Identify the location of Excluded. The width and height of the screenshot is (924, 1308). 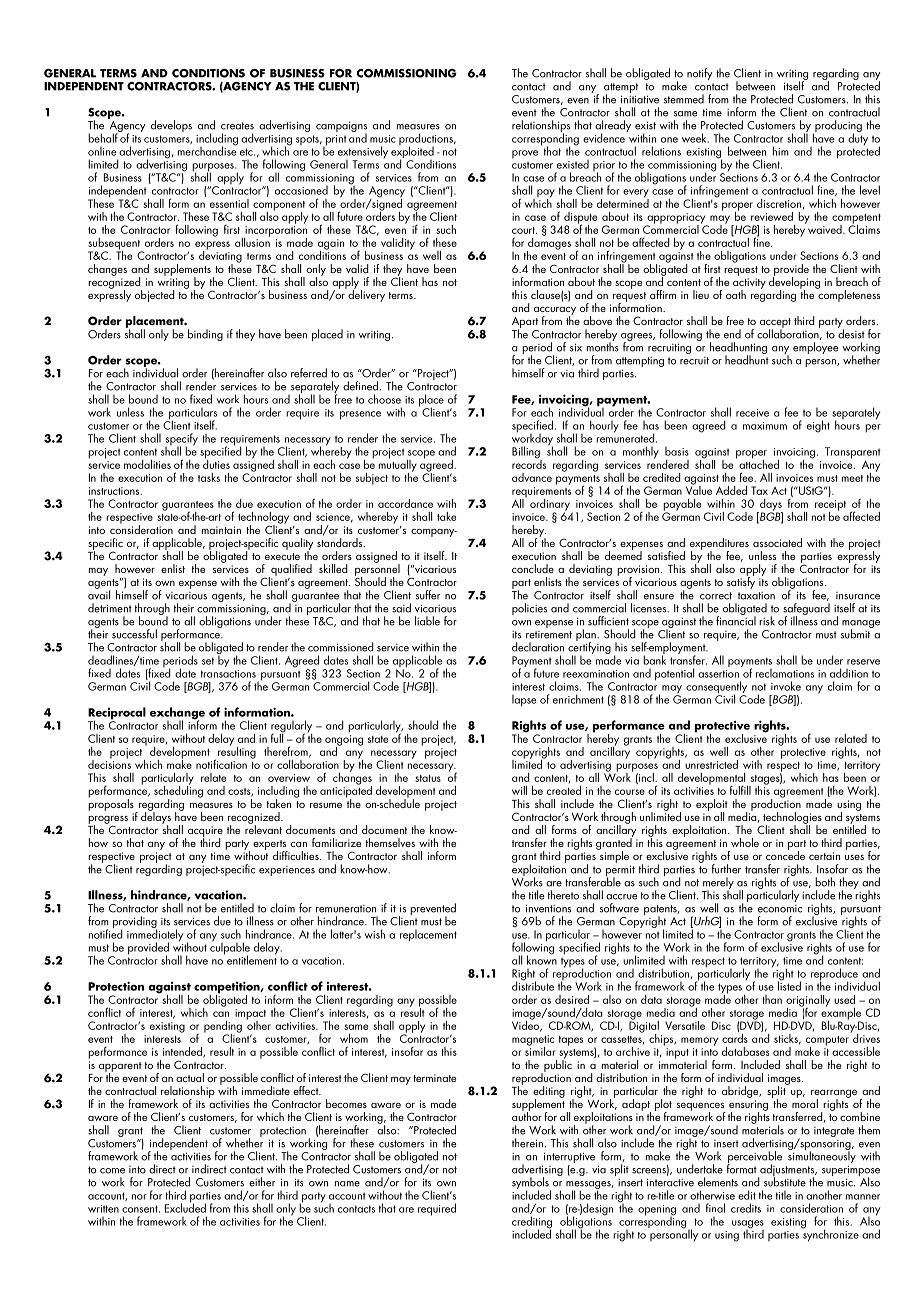
(185, 1207).
